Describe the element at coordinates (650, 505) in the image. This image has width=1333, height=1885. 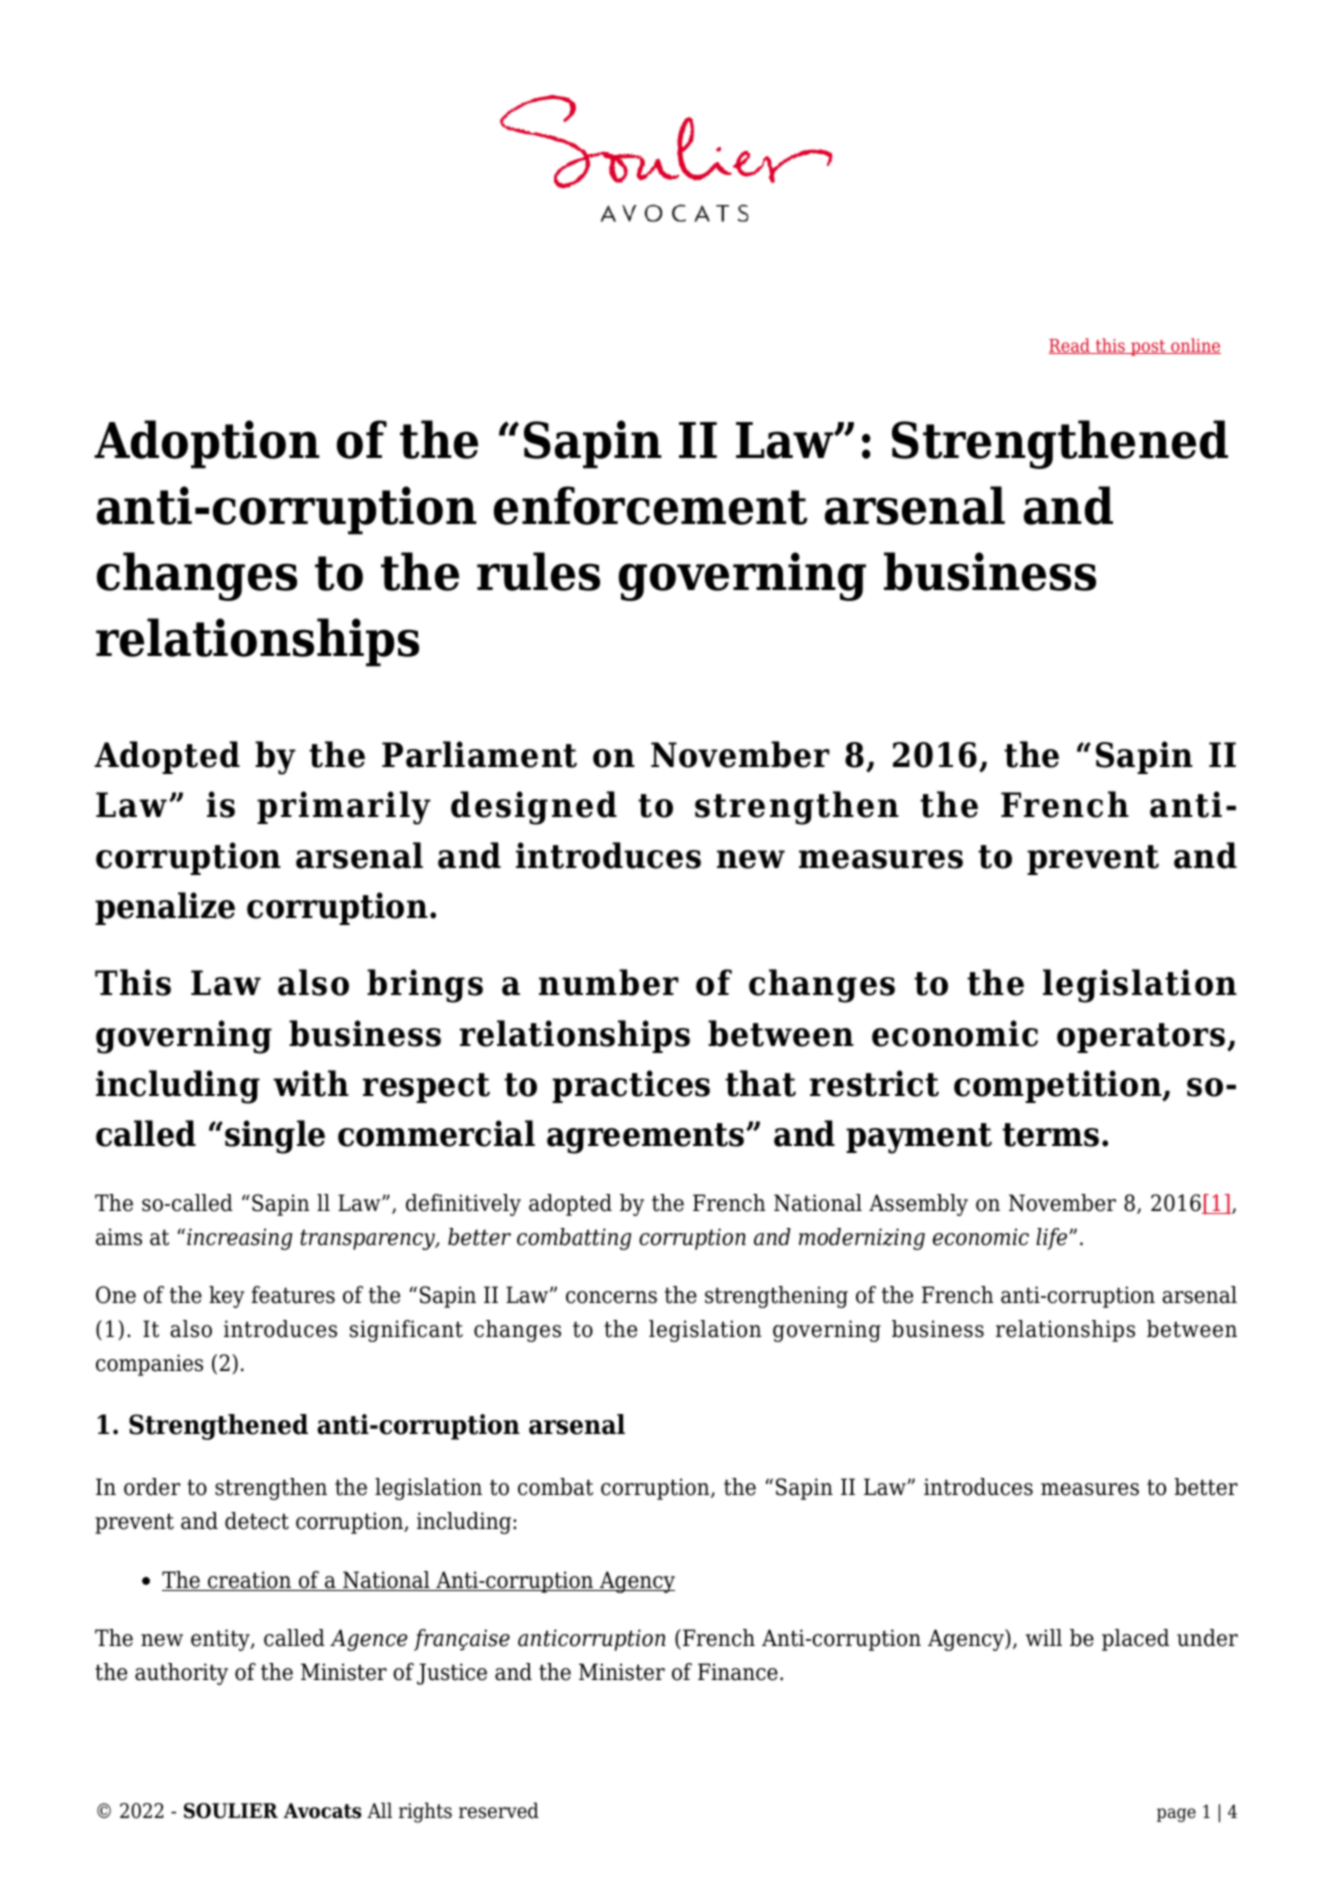
I see `enforcement` at that location.
